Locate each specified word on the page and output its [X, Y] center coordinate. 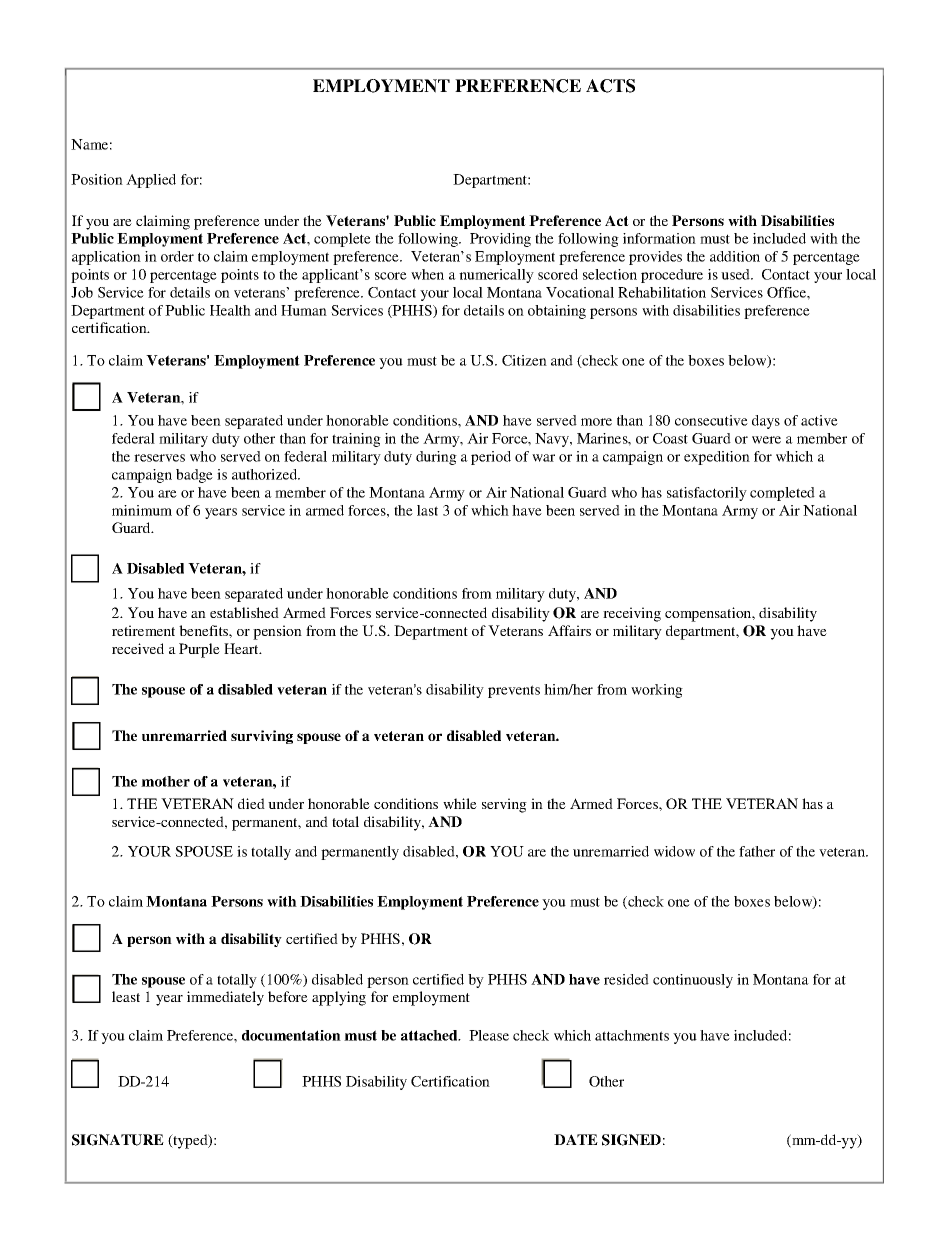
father [757, 851]
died [251, 803]
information [659, 238]
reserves [159, 458]
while [460, 803]
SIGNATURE [118, 1140]
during [436, 458]
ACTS [610, 86]
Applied [151, 181]
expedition [717, 458]
